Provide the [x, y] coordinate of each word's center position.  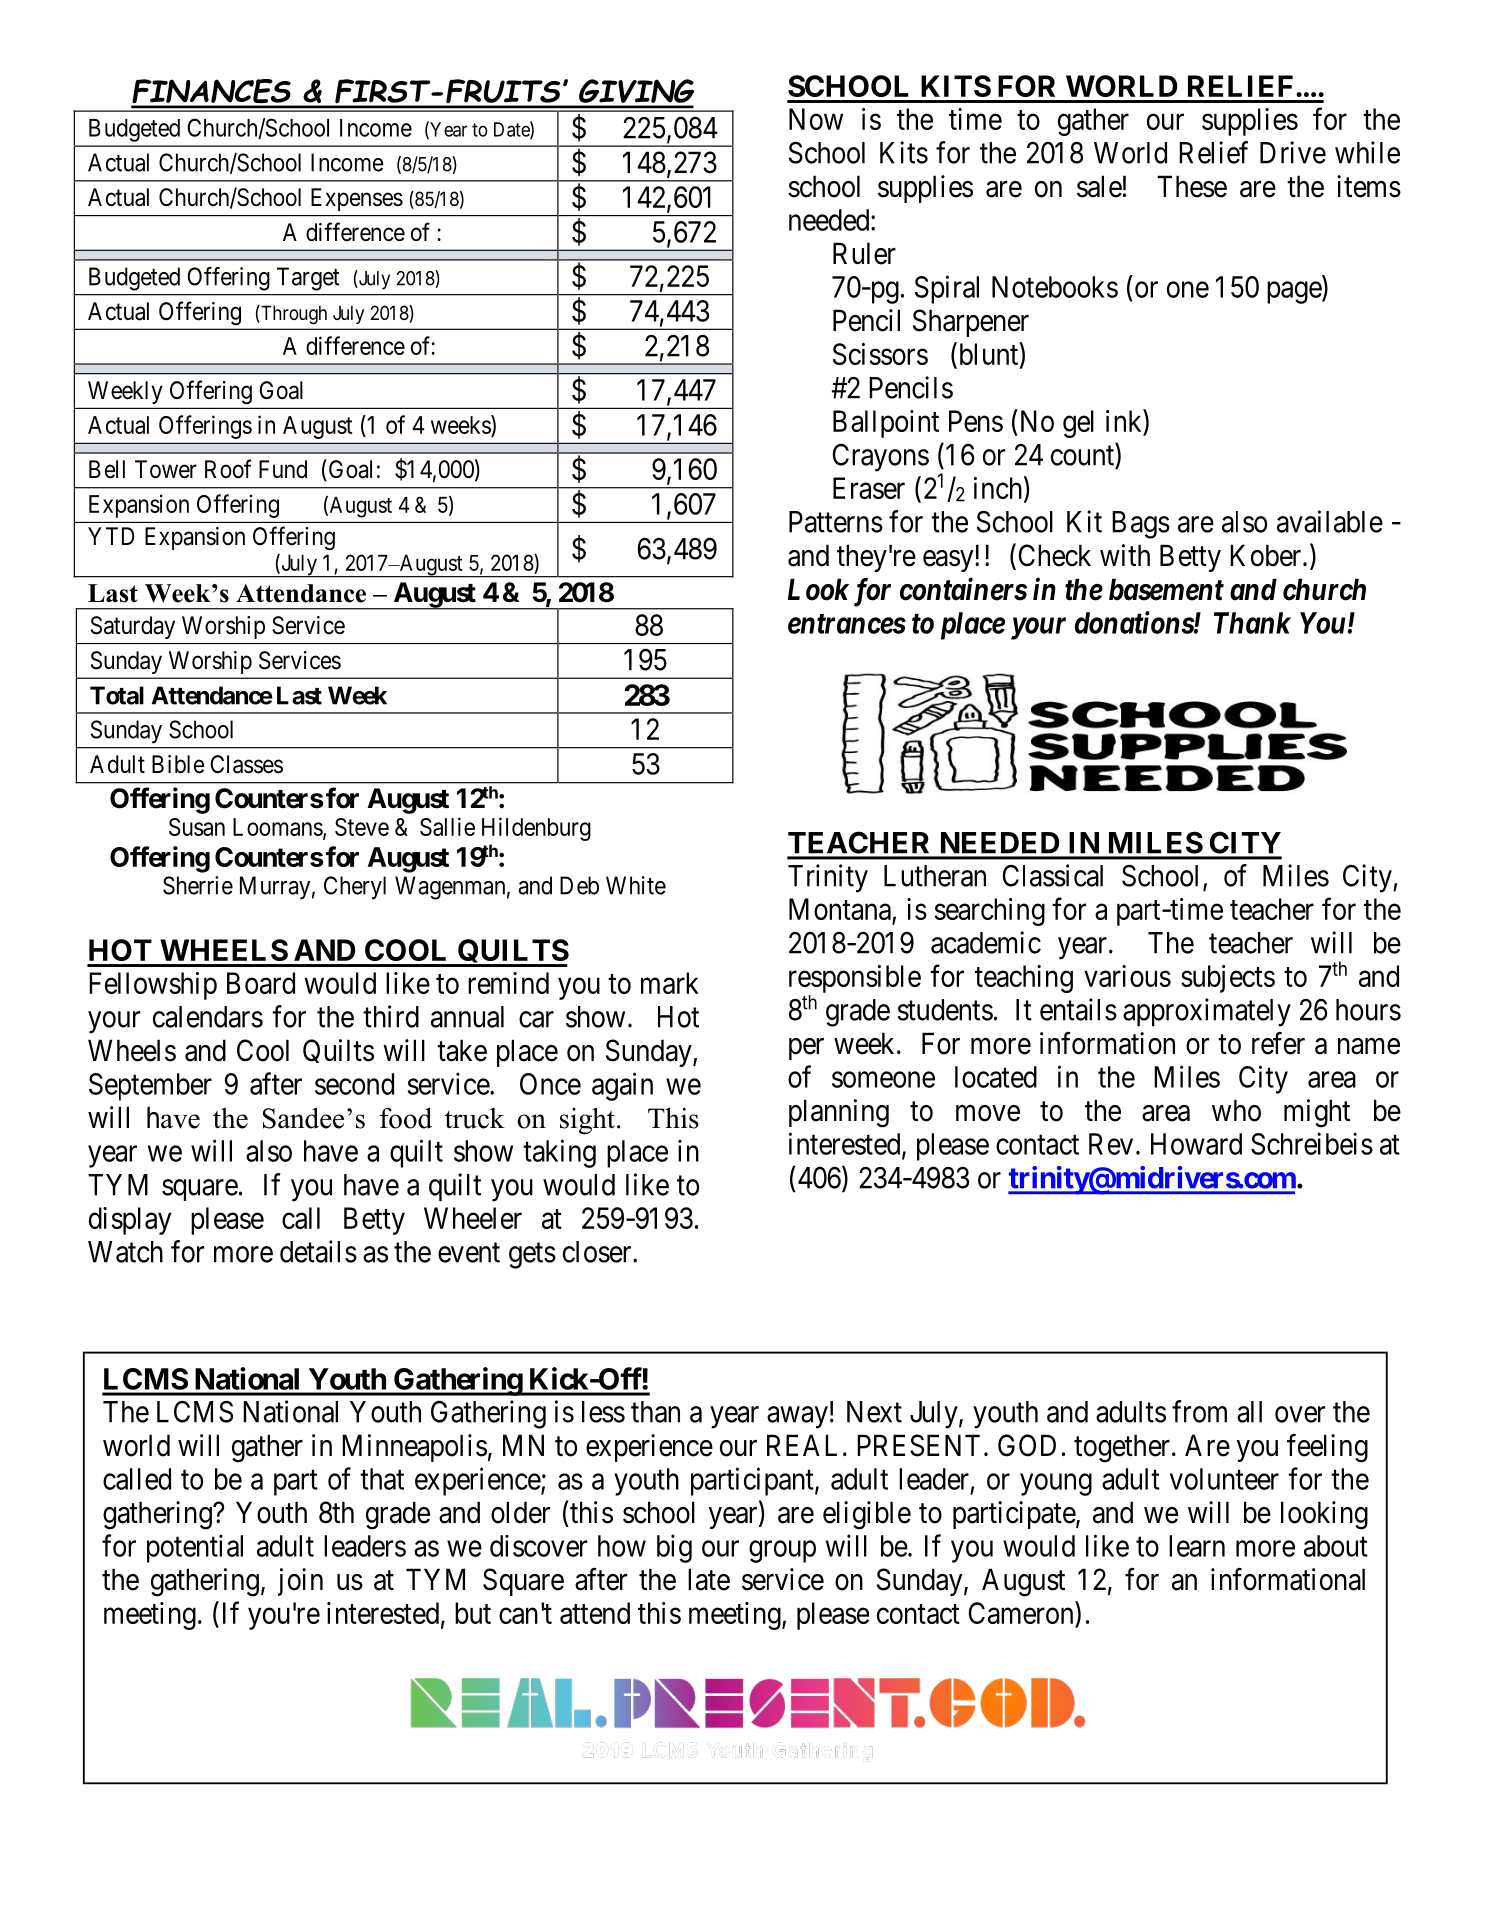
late [709, 1579]
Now [816, 119]
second [354, 1084]
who [1236, 1110]
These [1192, 186]
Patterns [836, 522]
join [300, 1582]
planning [839, 1113]
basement [1166, 589]
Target [308, 279]
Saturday [133, 627]
